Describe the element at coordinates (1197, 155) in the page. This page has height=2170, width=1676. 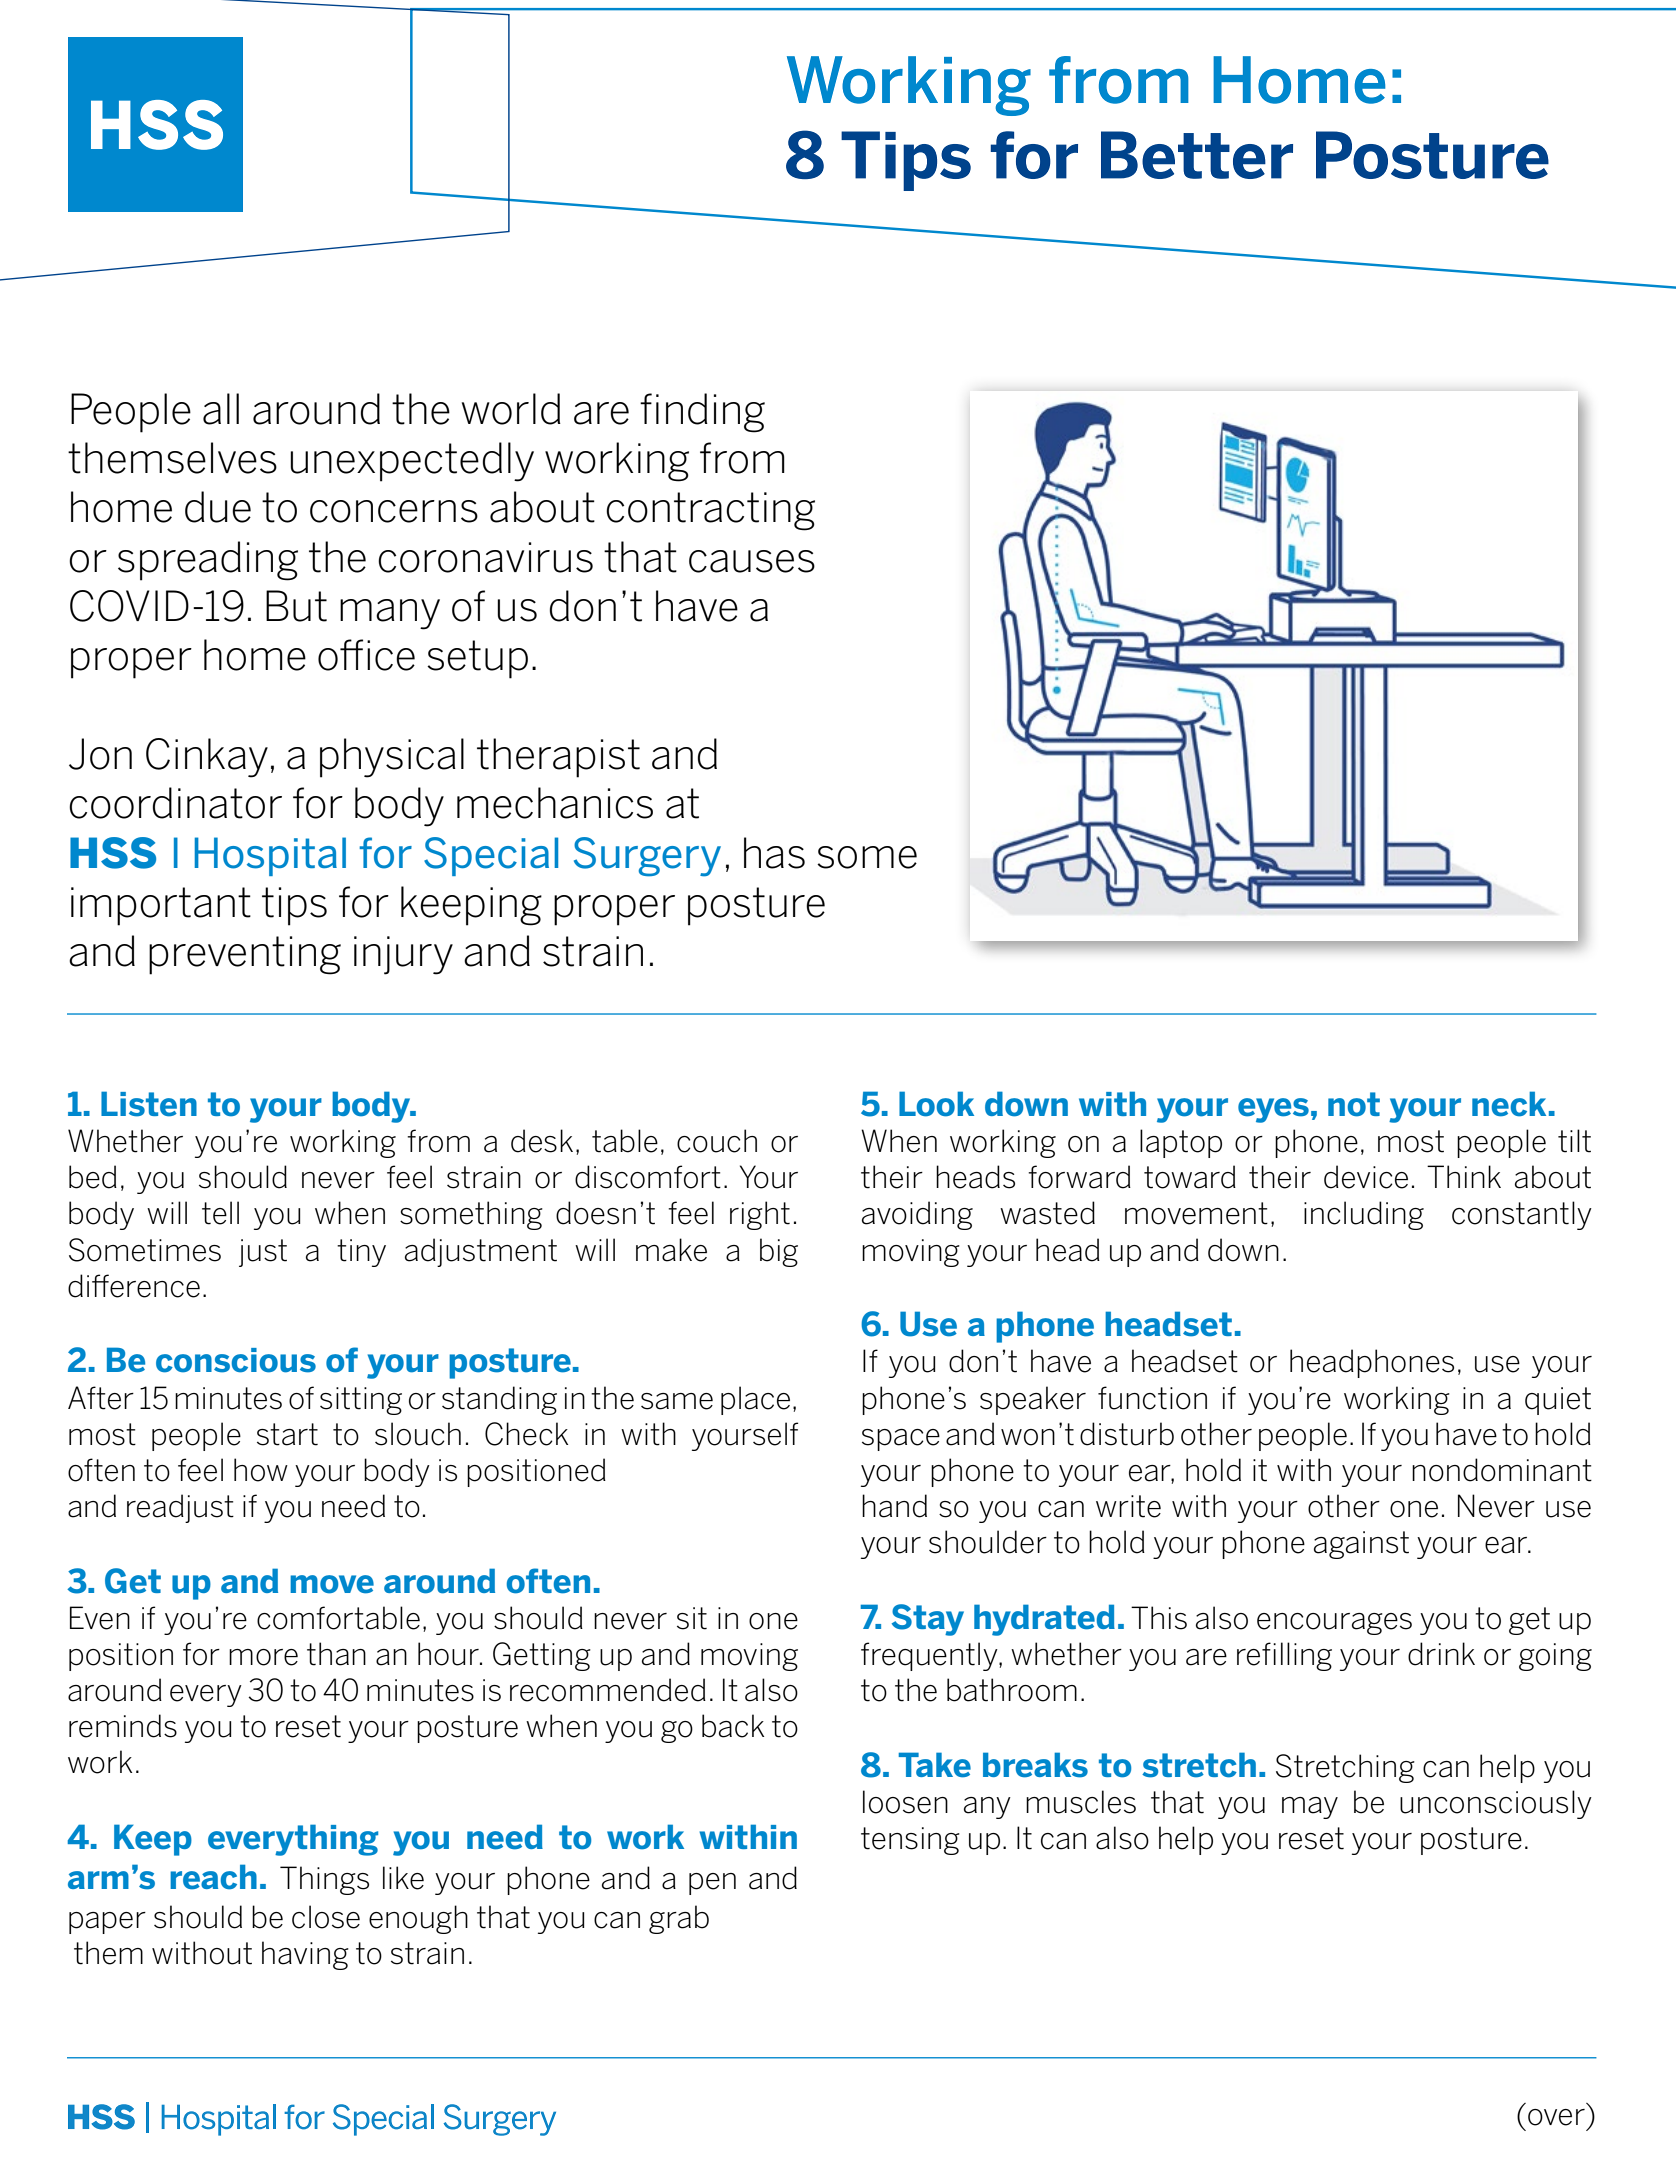
I see `Better` at that location.
